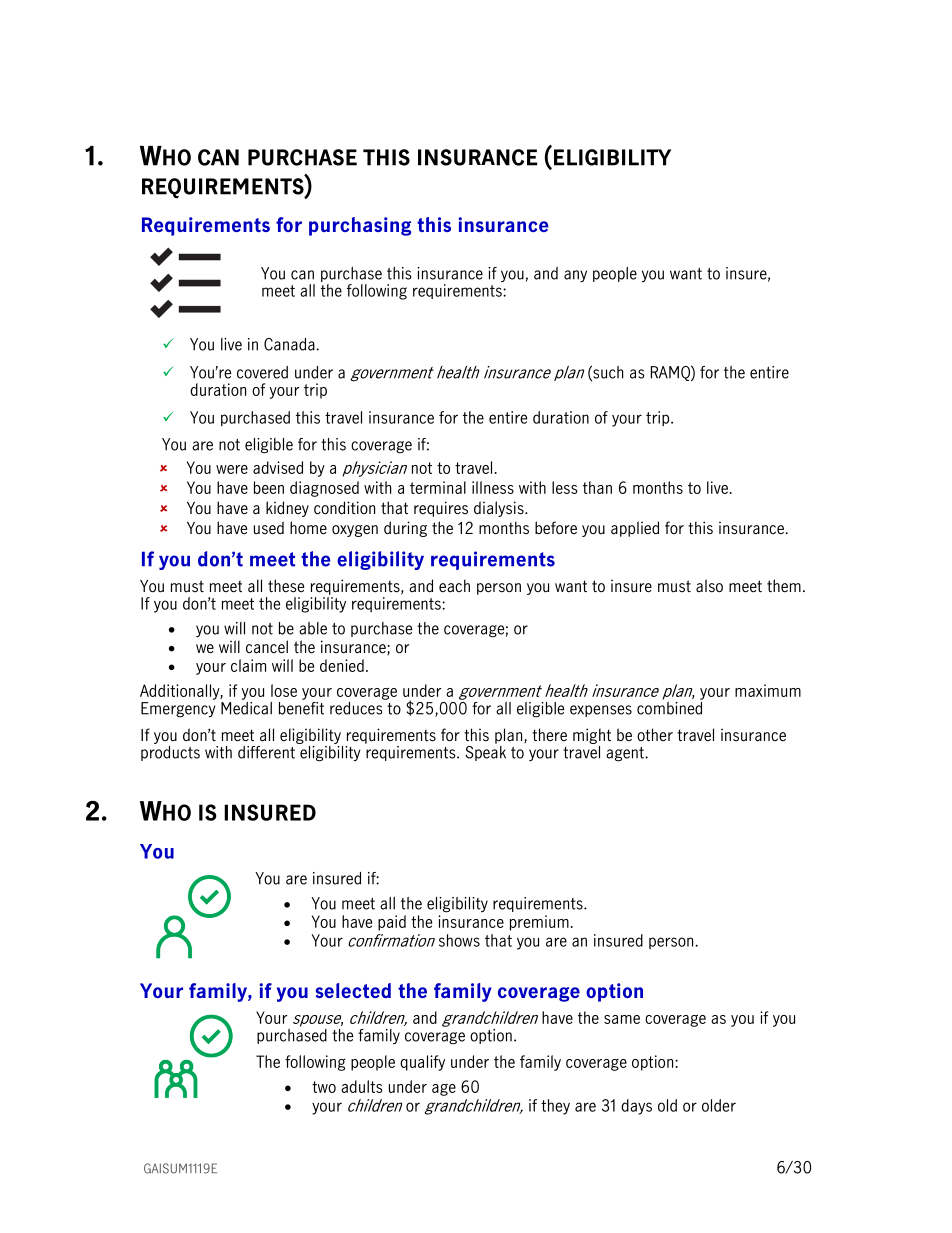 Image resolution: width=952 pixels, height=1233 pixels. What do you see at coordinates (493, 487) in the page?
I see `illness` at bounding box center [493, 487].
